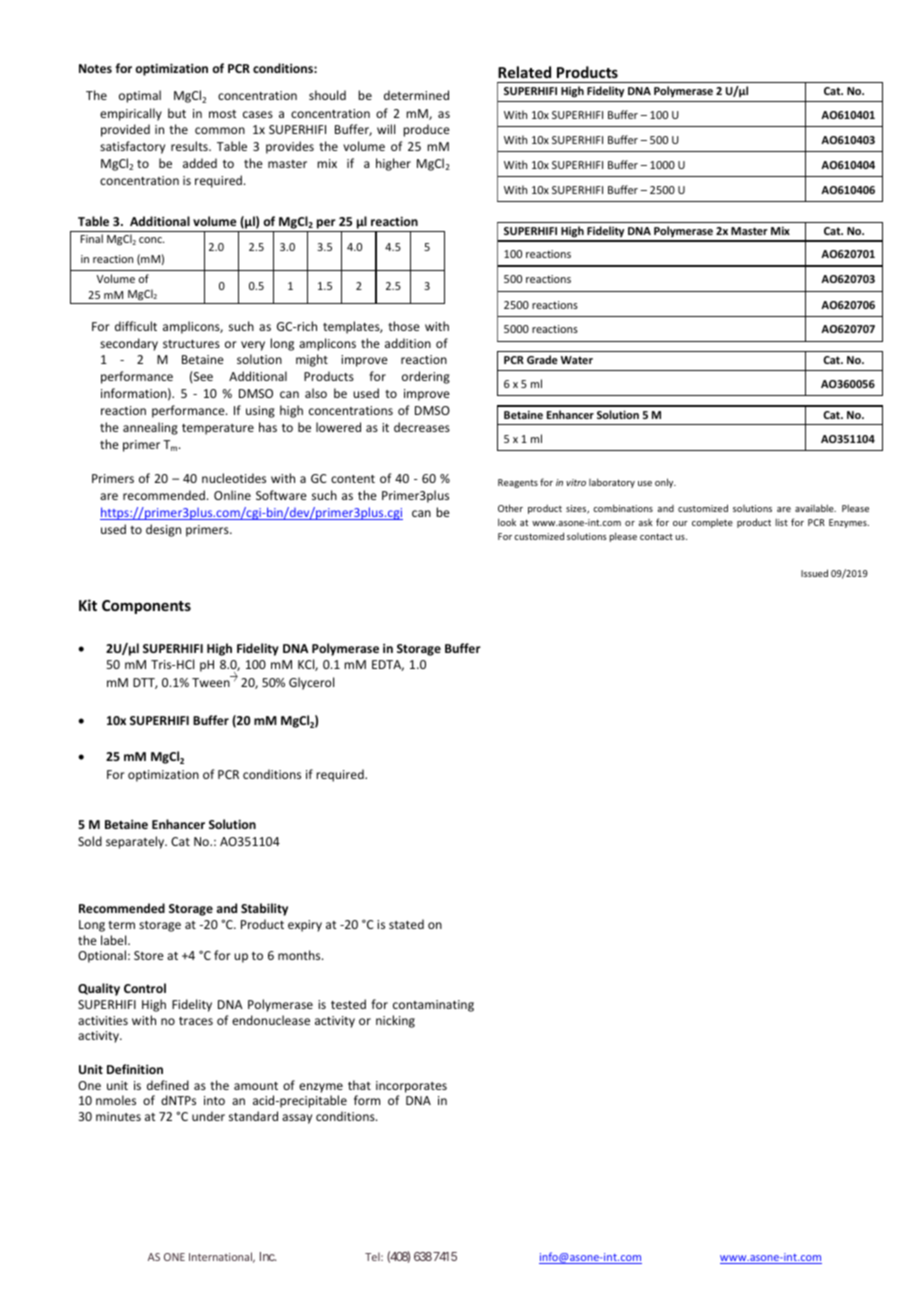 This screenshot has height=1307, width=924. Describe the element at coordinates (433, 1006) in the screenshot. I see `contaminating` at that location.
